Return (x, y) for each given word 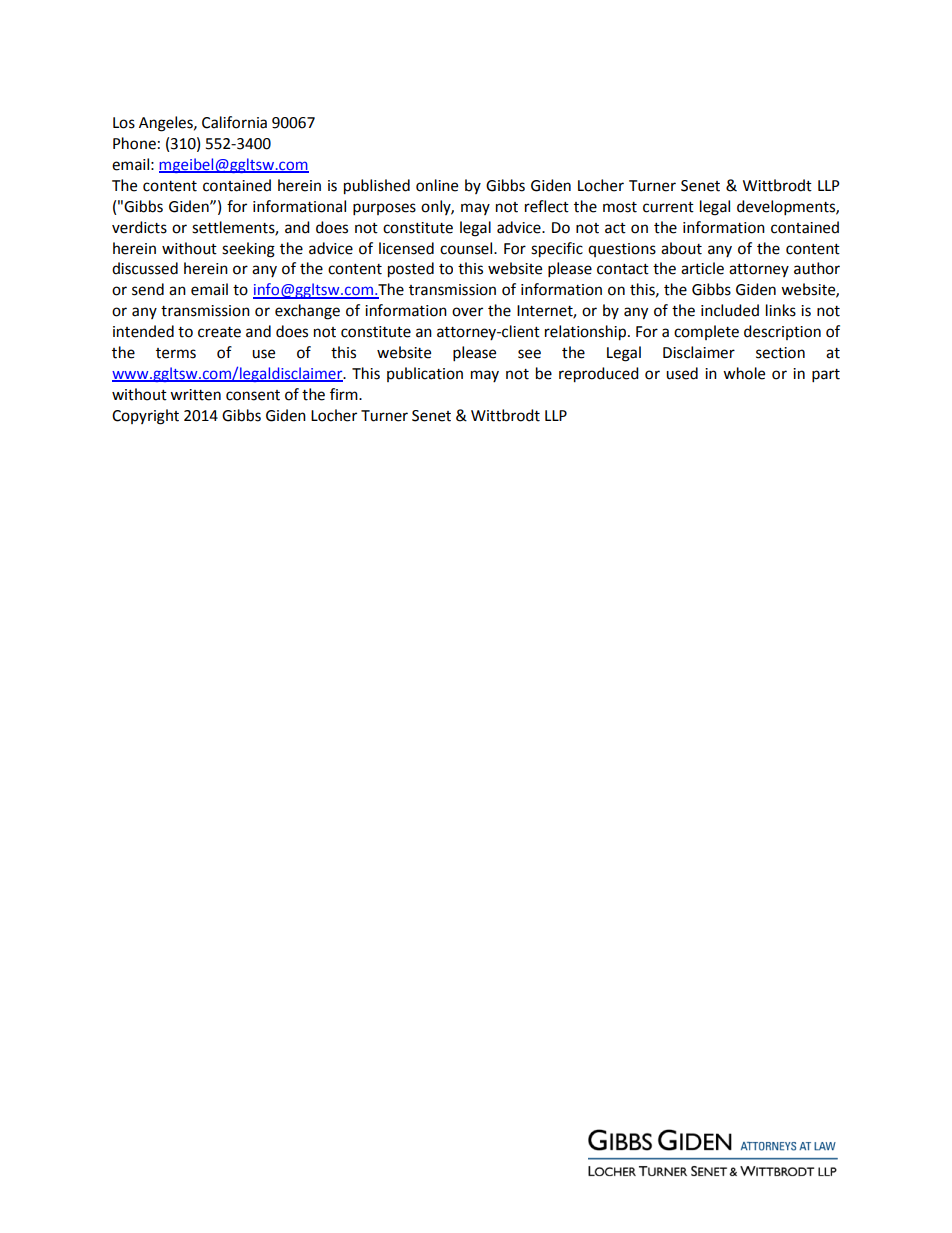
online (437, 185)
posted (411, 270)
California (234, 122)
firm (345, 394)
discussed (145, 268)
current (668, 207)
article (702, 268)
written (195, 395)
